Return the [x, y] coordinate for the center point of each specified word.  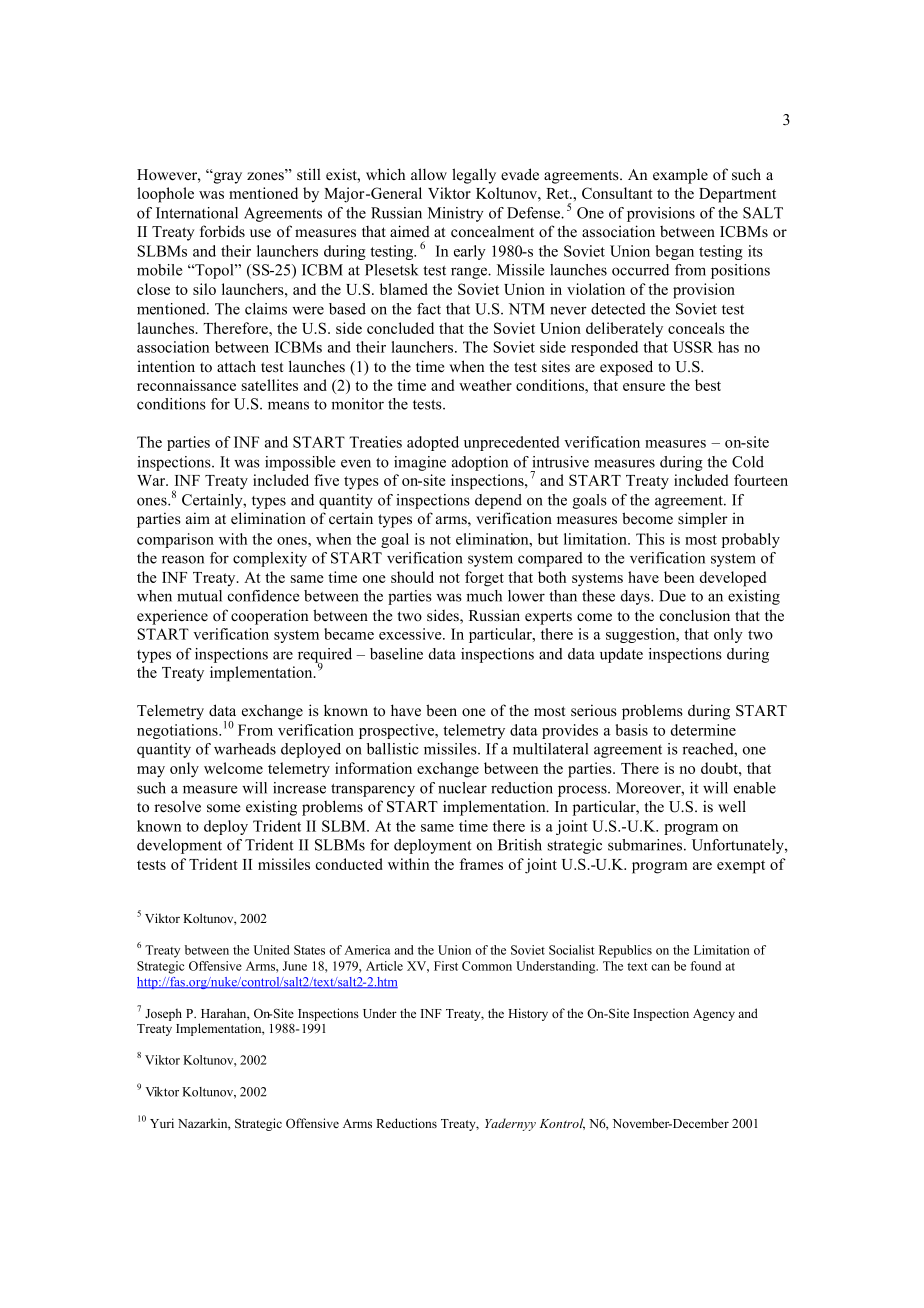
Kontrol [562, 1124]
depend [498, 501]
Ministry [455, 214]
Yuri [162, 1123]
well [732, 806]
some [223, 808]
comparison [175, 540]
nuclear [462, 788]
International [197, 213]
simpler [703, 520]
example [680, 176]
